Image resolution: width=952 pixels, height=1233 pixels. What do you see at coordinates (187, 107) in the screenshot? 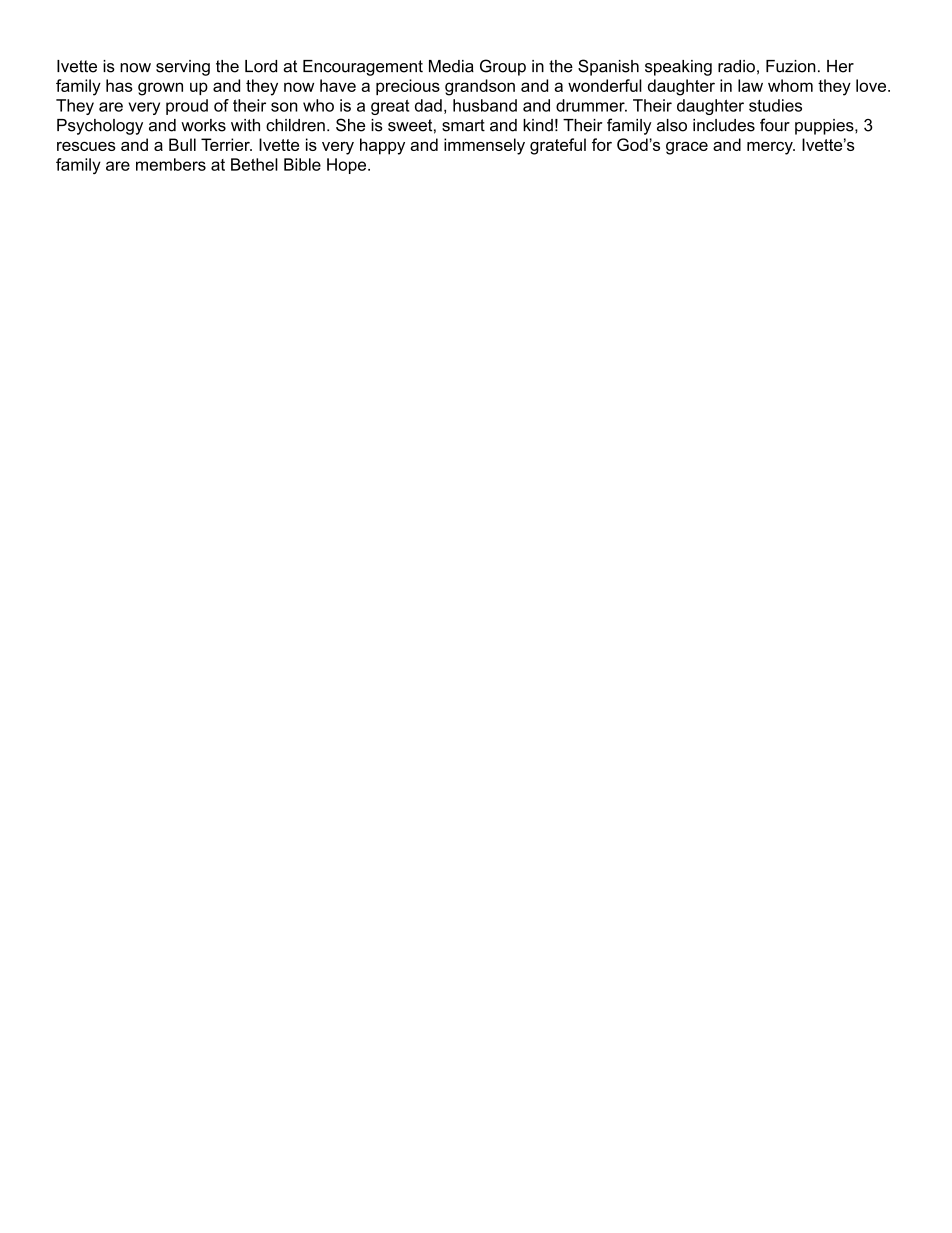
I see `proud` at bounding box center [187, 107].
